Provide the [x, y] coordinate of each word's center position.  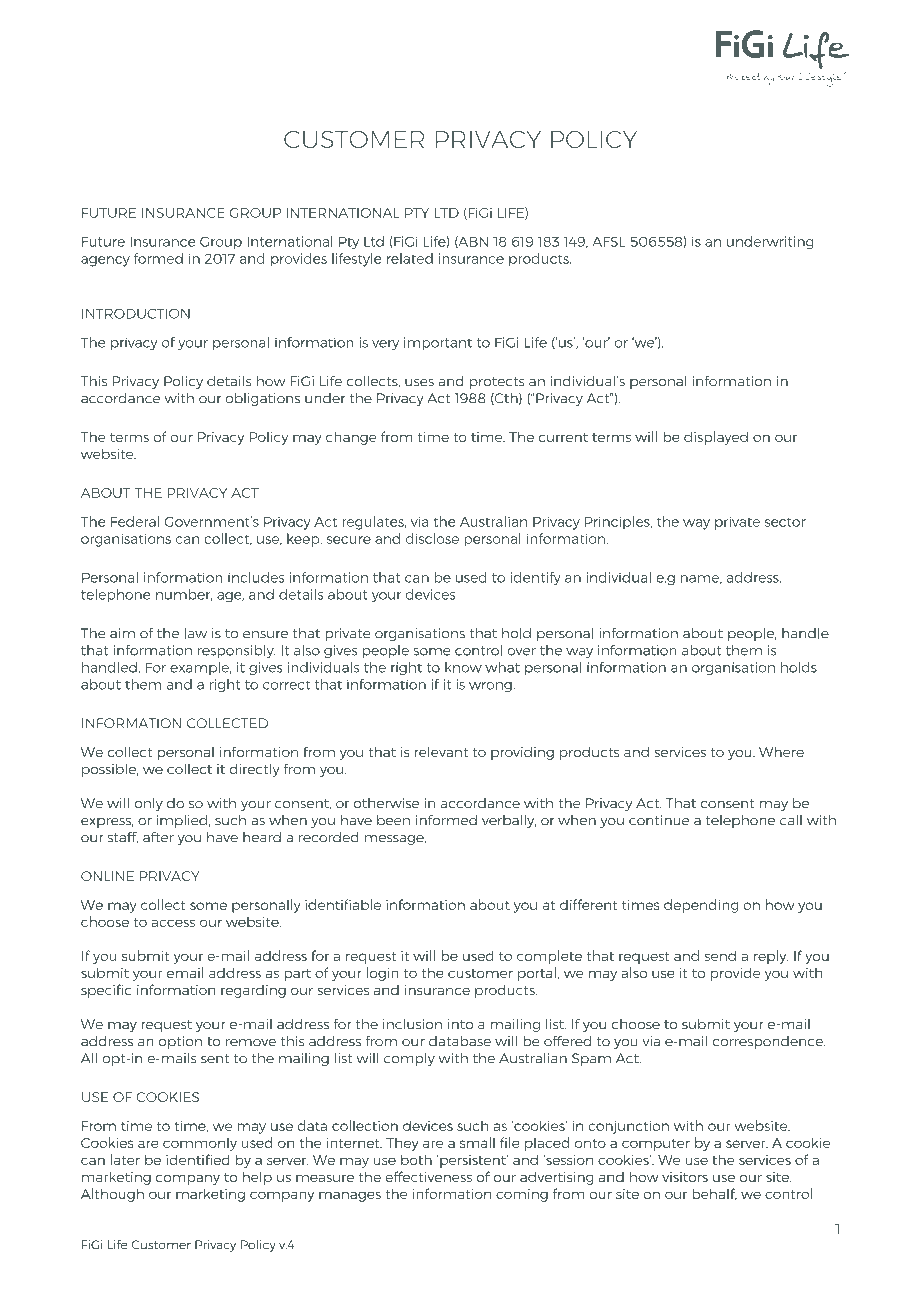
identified [198, 1159]
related [410, 258]
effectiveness [428, 1176]
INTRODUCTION [136, 313]
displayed [716, 438]
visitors [685, 1177]
